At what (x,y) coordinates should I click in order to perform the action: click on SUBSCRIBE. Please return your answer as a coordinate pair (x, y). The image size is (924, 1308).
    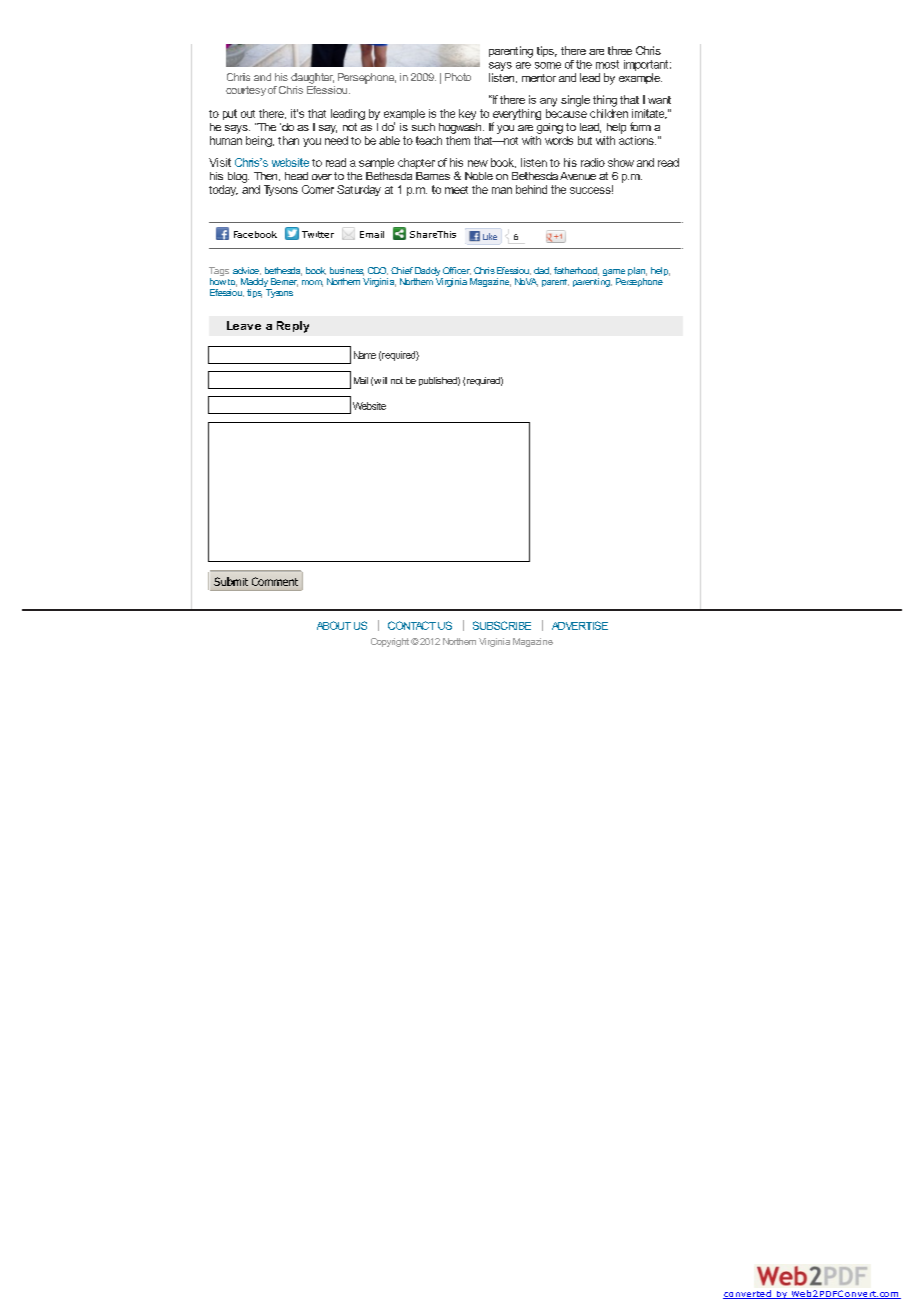
    Looking at the image, I should click on (502, 625).
